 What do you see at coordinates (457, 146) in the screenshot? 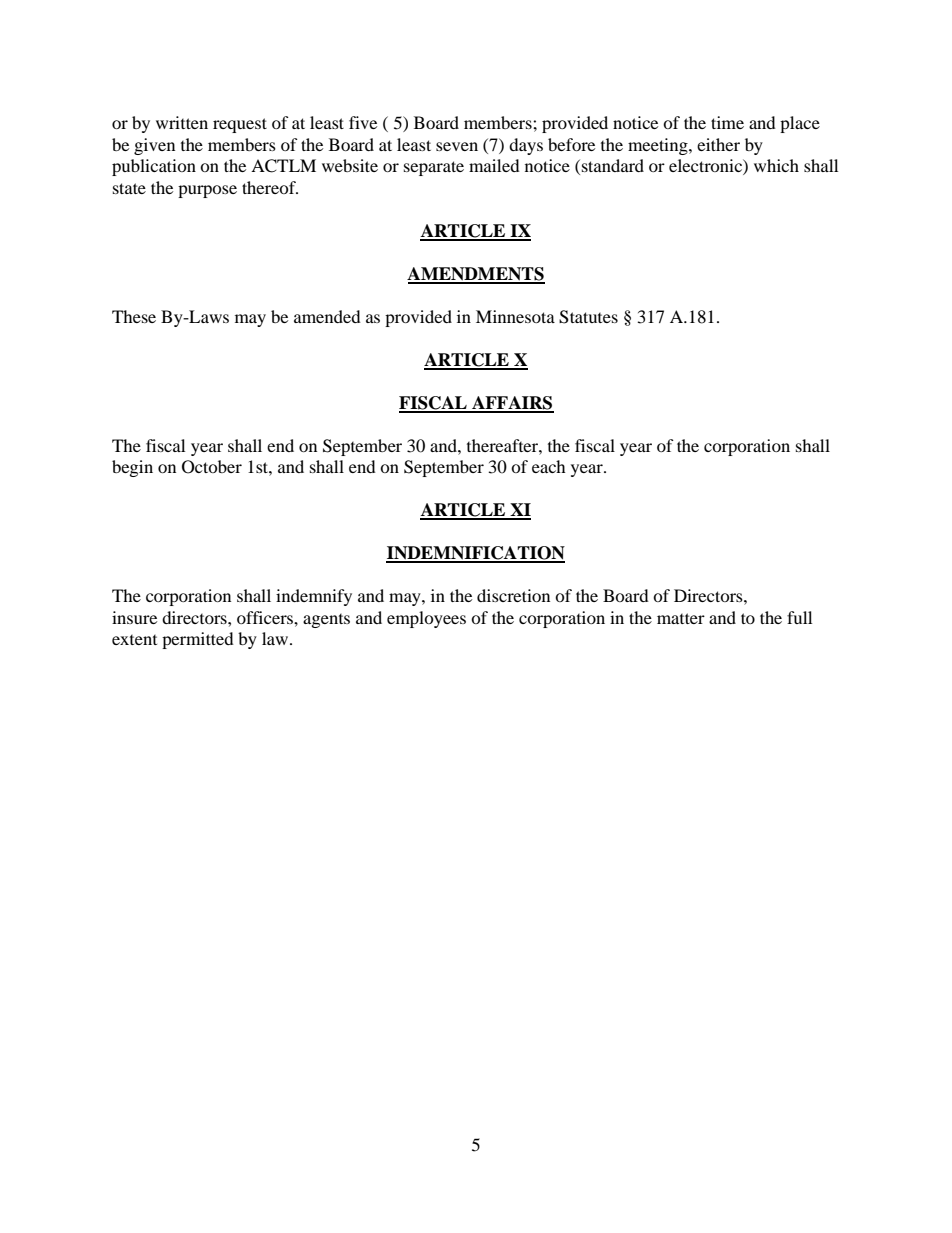
I see `seven` at bounding box center [457, 146].
